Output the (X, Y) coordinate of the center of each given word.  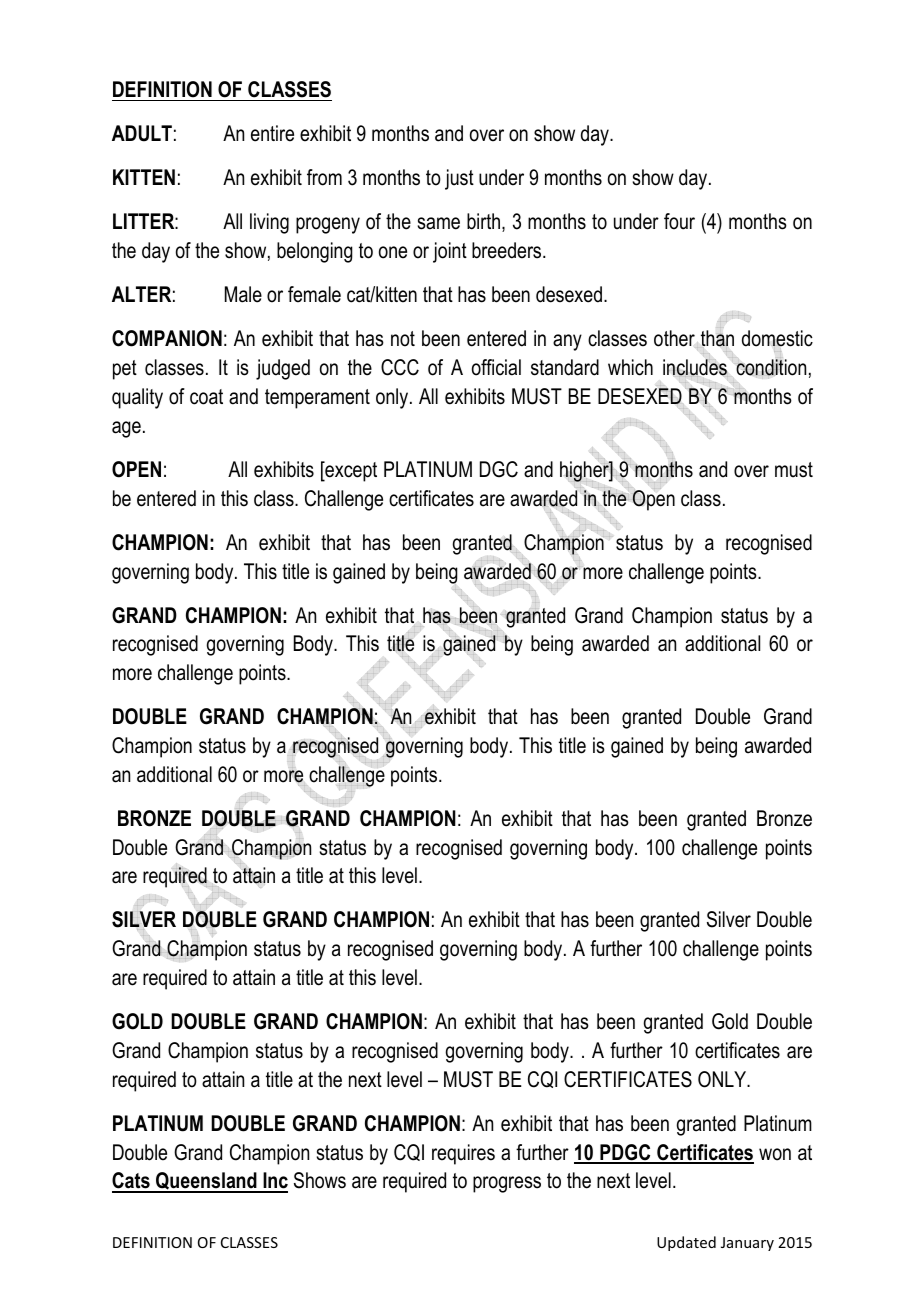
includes (695, 368)
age (126, 429)
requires (463, 1154)
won (775, 1154)
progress (507, 1184)
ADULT (142, 133)
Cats (132, 1182)
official (496, 367)
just (459, 179)
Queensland (206, 1182)
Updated (686, 1243)
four (679, 221)
